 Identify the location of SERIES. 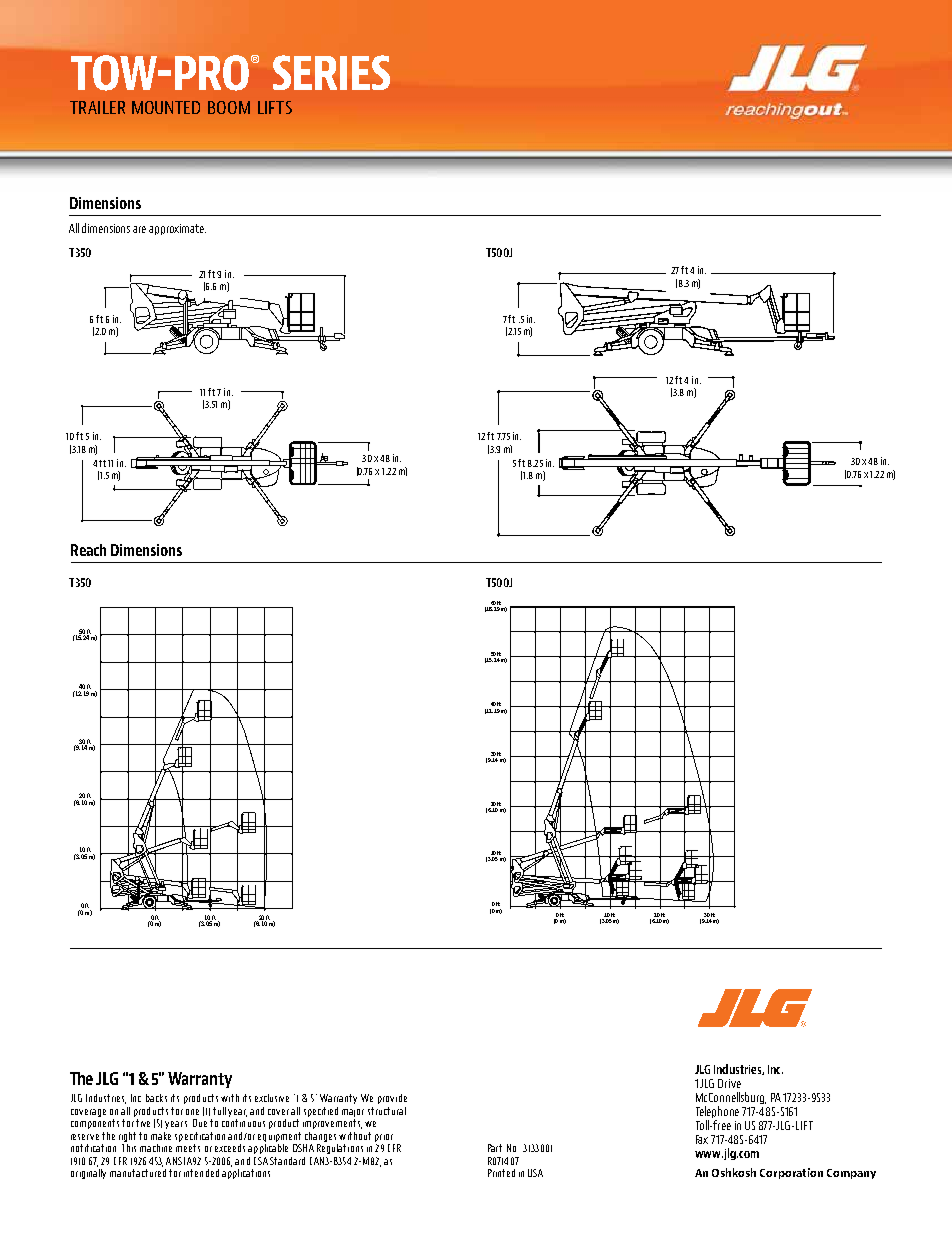
(331, 72).
